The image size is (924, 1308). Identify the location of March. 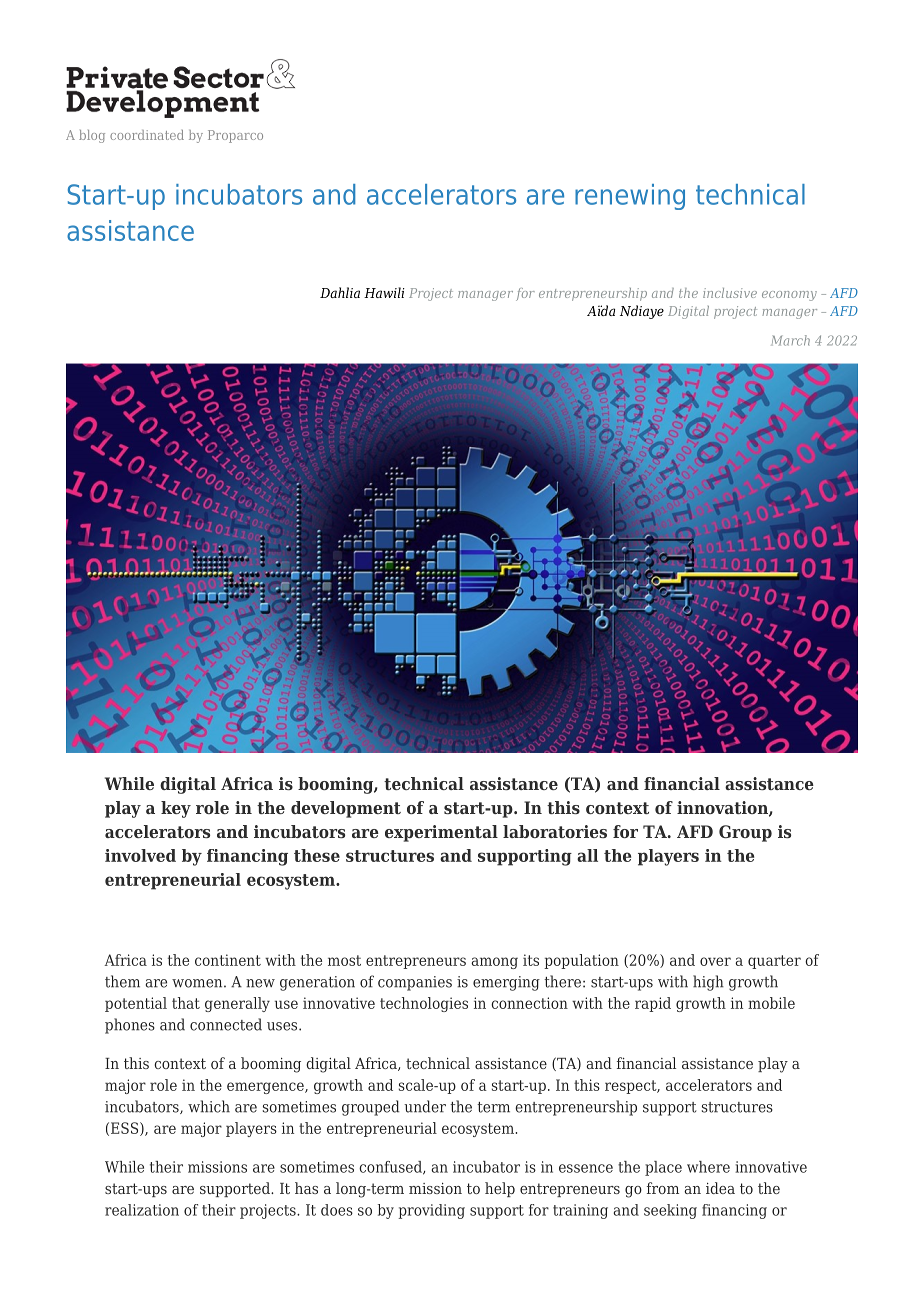
(790, 340).
